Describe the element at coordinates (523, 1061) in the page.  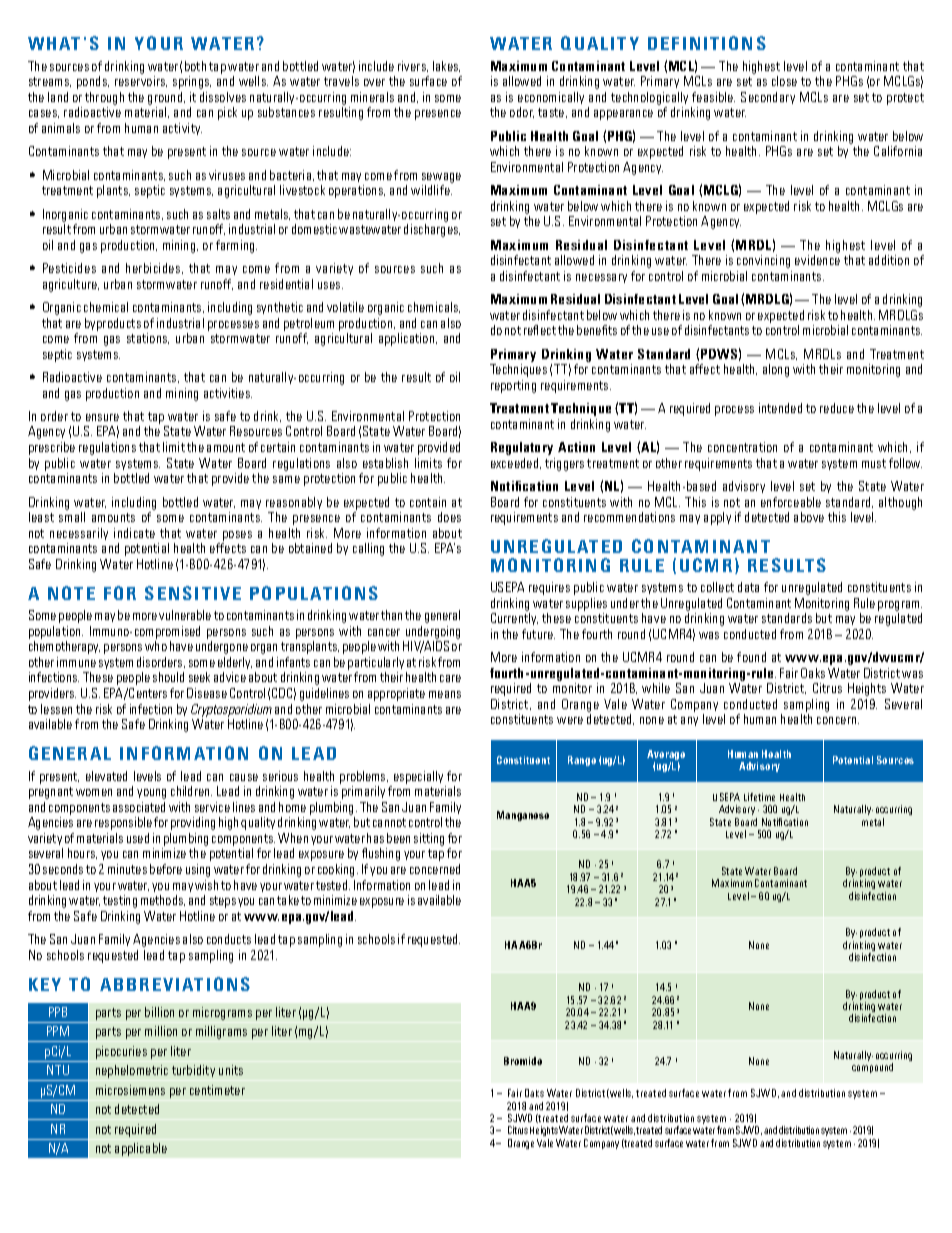
I see `Bromide` at that location.
